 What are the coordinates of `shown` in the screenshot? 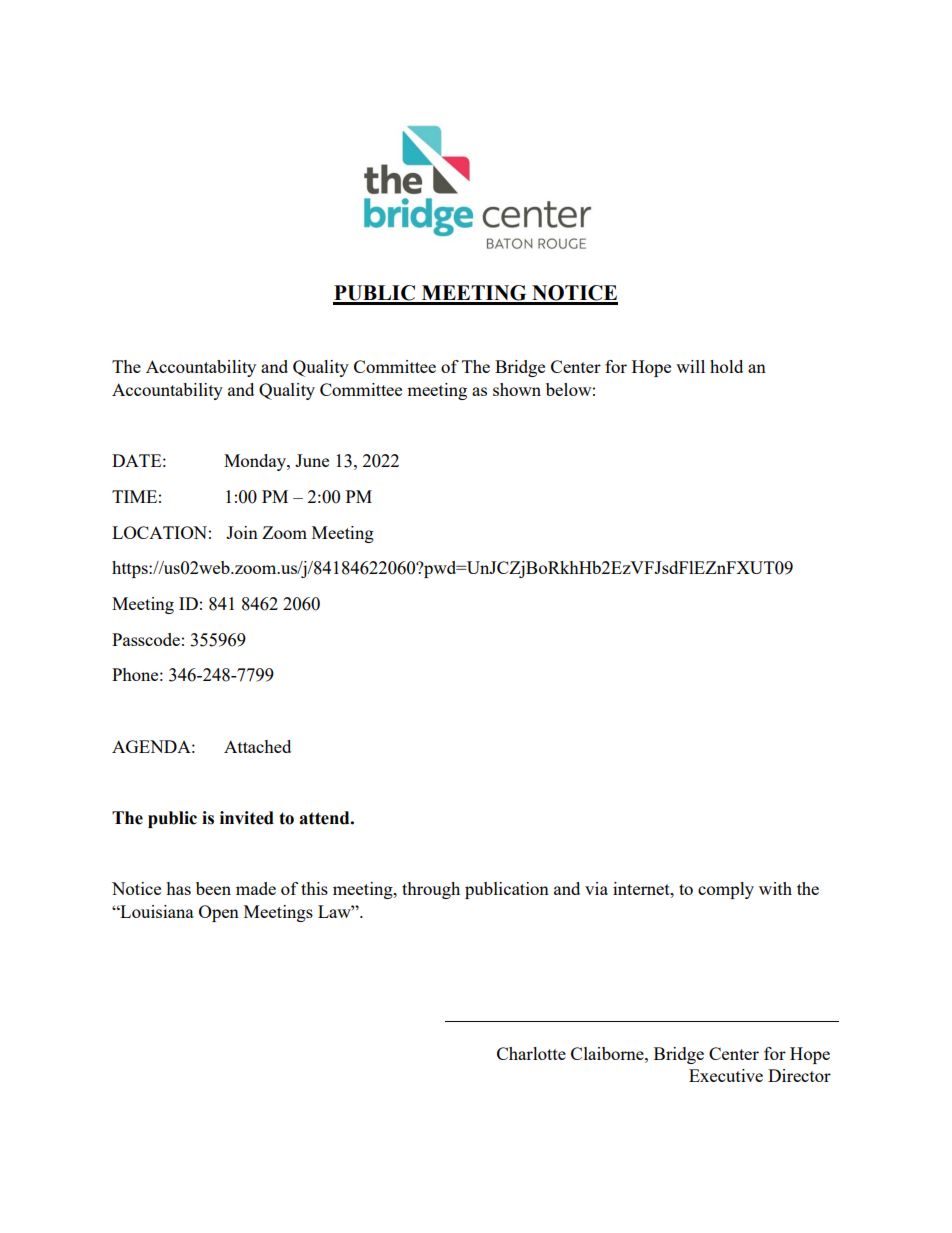 It's located at (517, 389).
